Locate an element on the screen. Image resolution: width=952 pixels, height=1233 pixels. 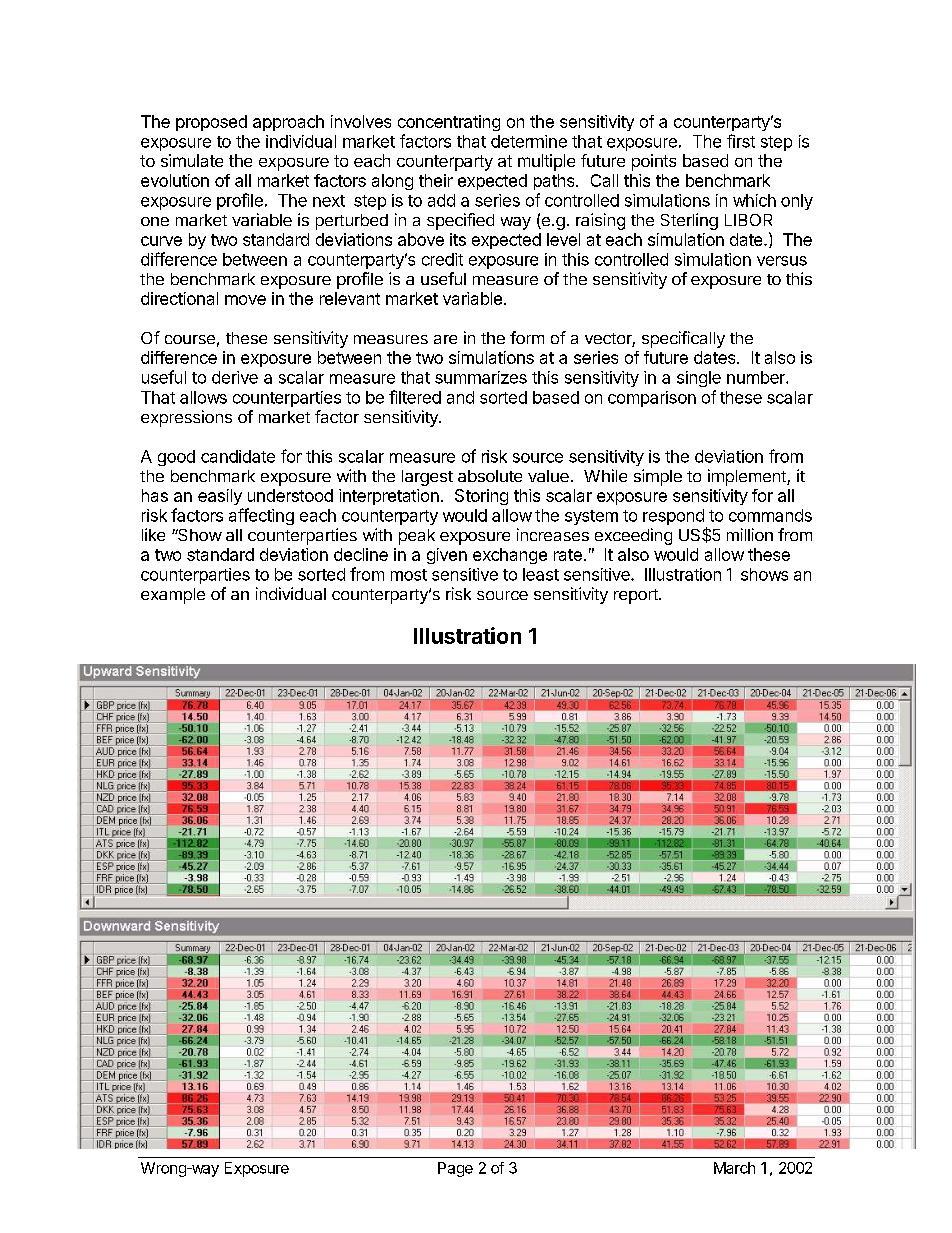
simulate is located at coordinates (192, 160).
